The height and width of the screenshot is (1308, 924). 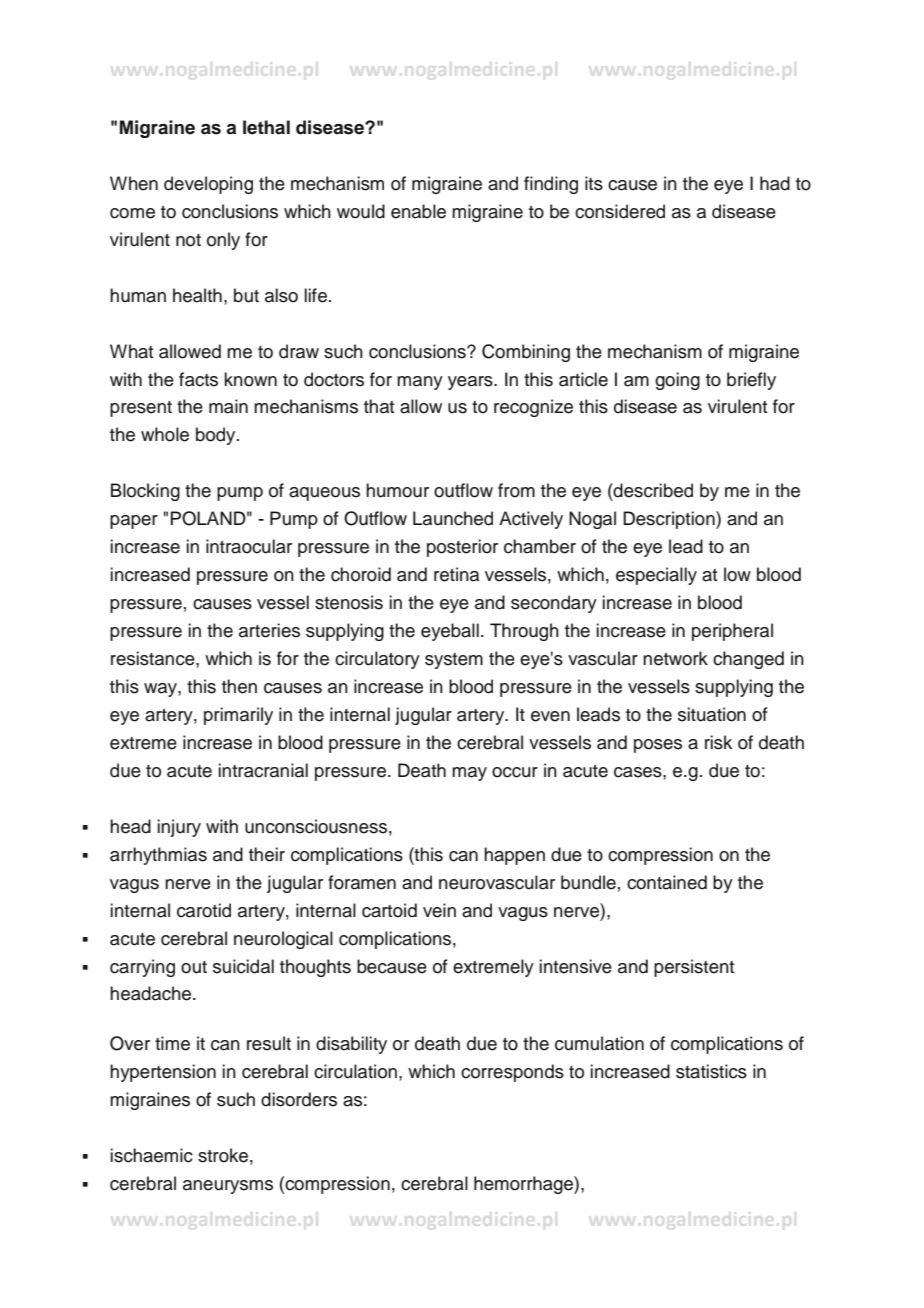 What do you see at coordinates (711, 1071) in the screenshot?
I see `statistics` at bounding box center [711, 1071].
